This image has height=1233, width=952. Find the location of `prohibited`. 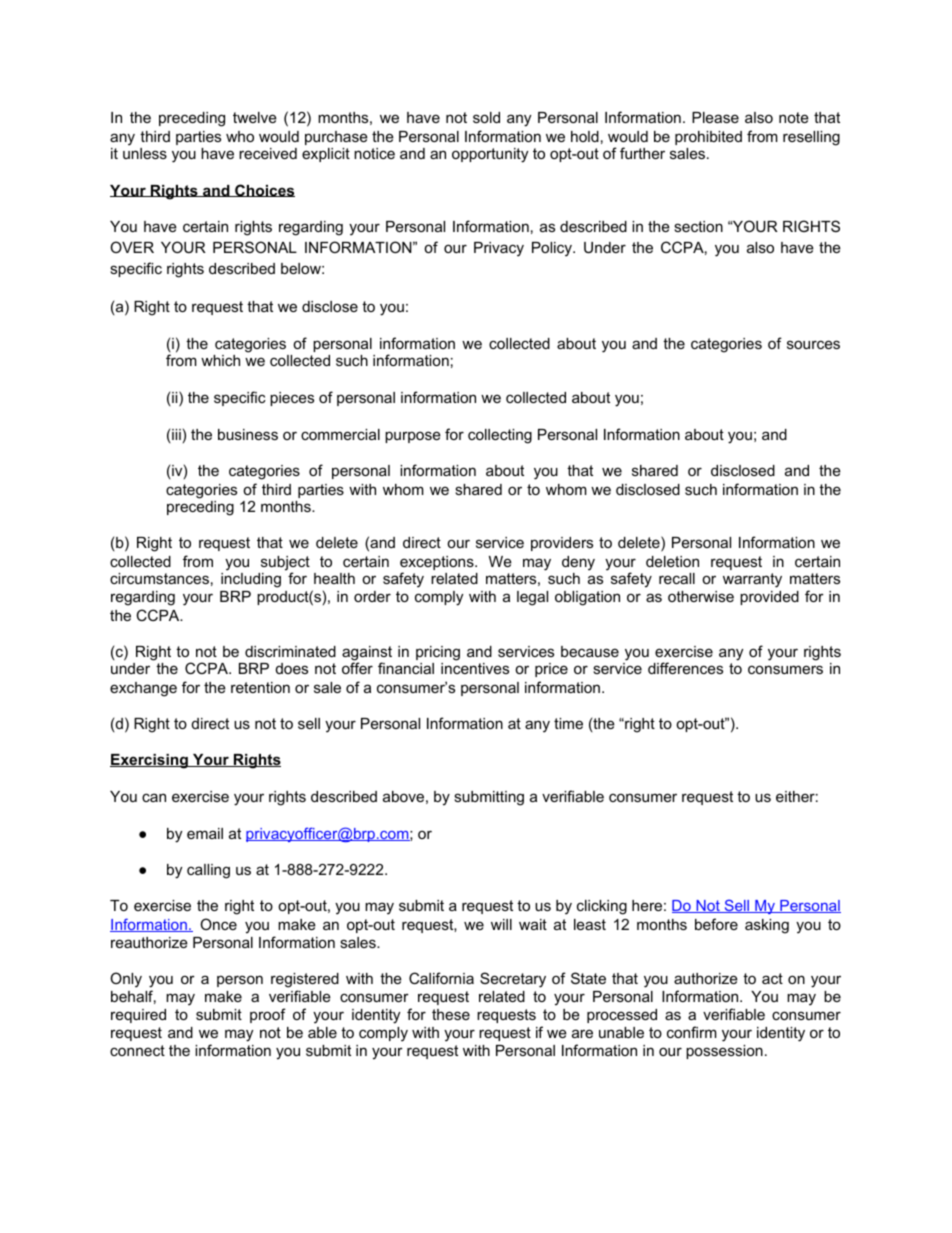

prohibited is located at coordinates (708, 138).
